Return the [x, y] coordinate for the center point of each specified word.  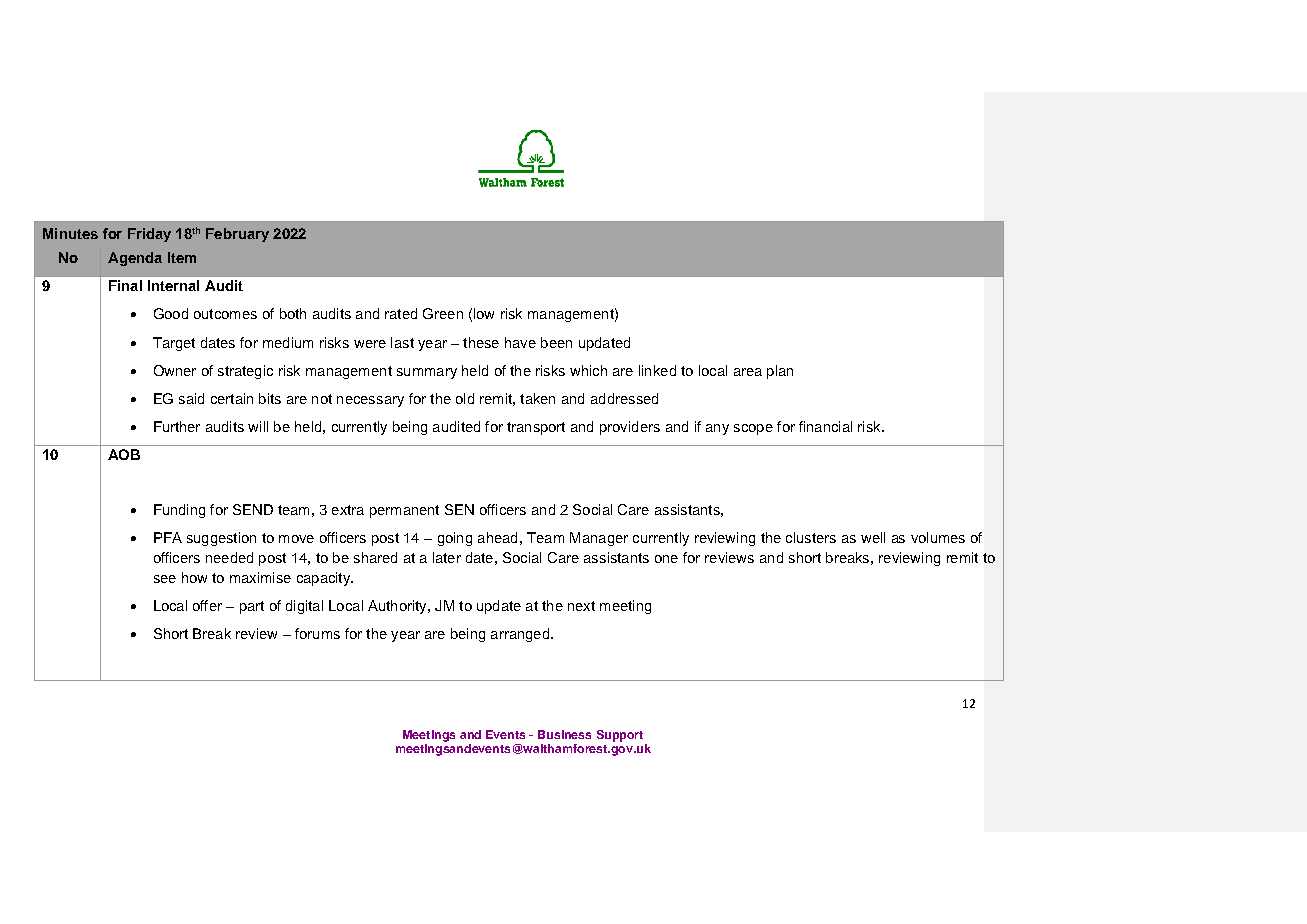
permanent [404, 511]
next [581, 606]
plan [780, 372]
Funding [179, 511]
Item [182, 257]
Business [564, 734]
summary [427, 373]
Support [620, 736]
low [484, 313]
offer [207, 605]
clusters [811, 537]
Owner [175, 370]
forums [317, 633]
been [556, 342]
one [666, 559]
